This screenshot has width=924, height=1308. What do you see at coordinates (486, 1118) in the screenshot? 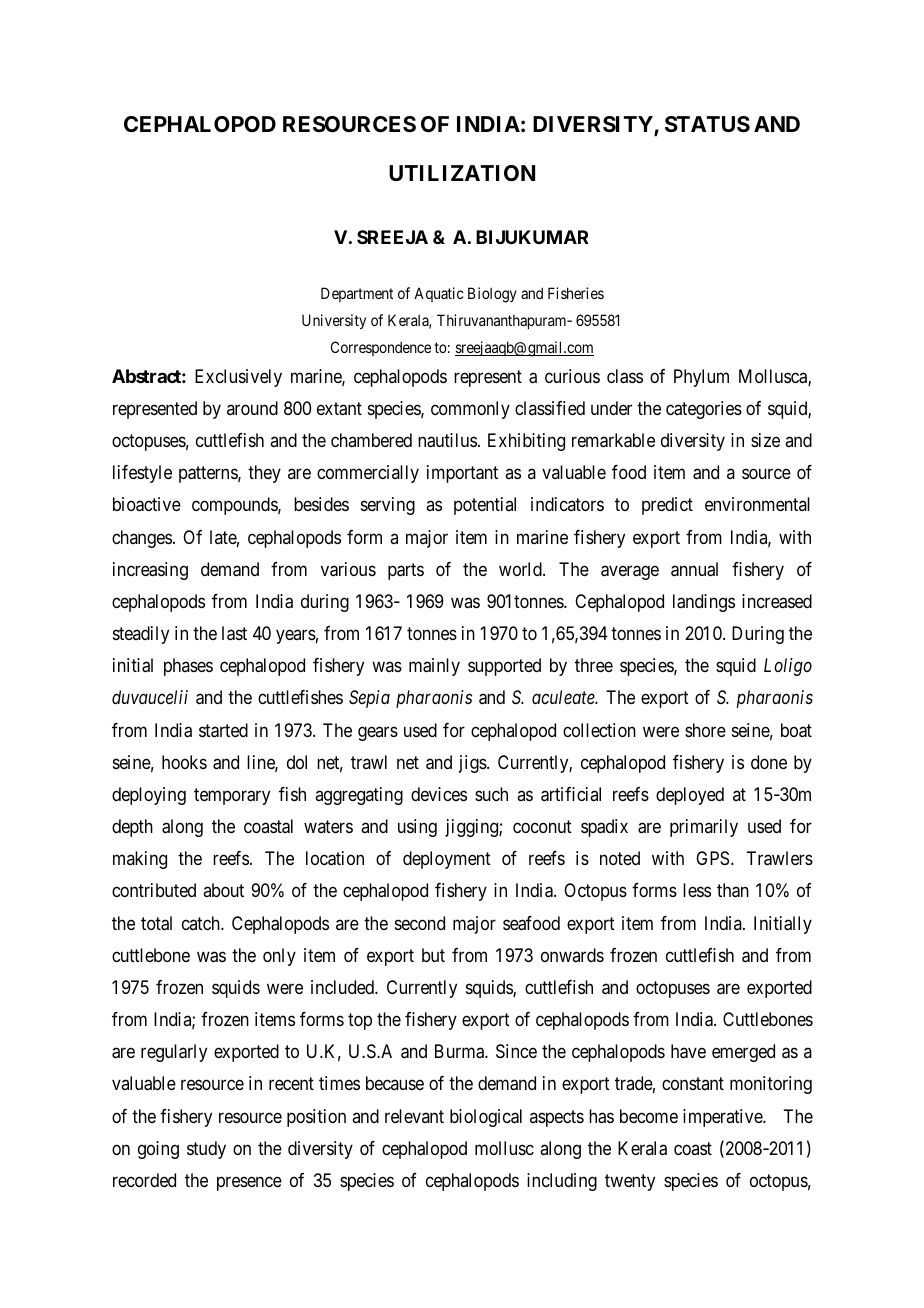
I see `biological` at bounding box center [486, 1118].
